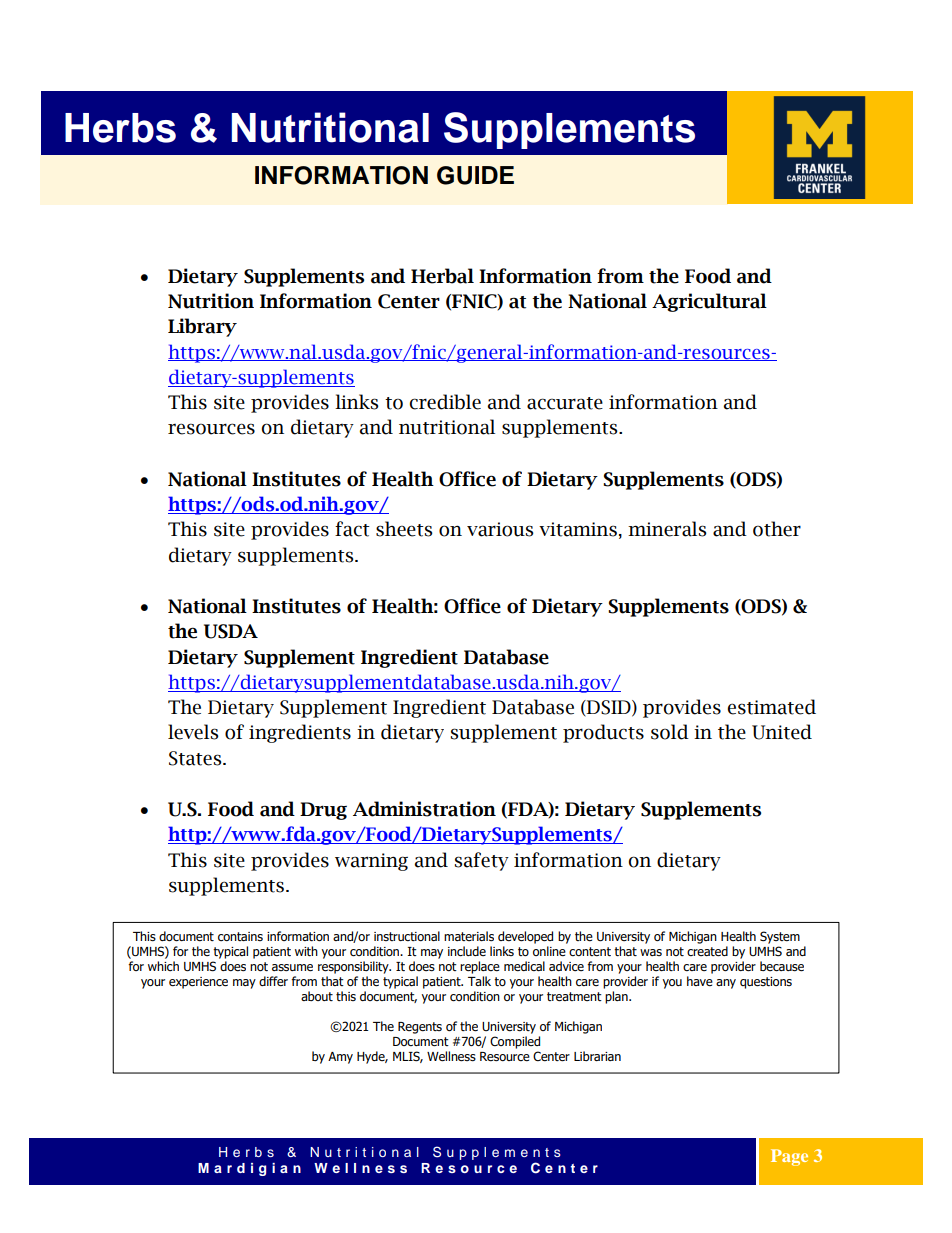 The height and width of the screenshot is (1233, 952). I want to click on Library, so click(202, 327).
